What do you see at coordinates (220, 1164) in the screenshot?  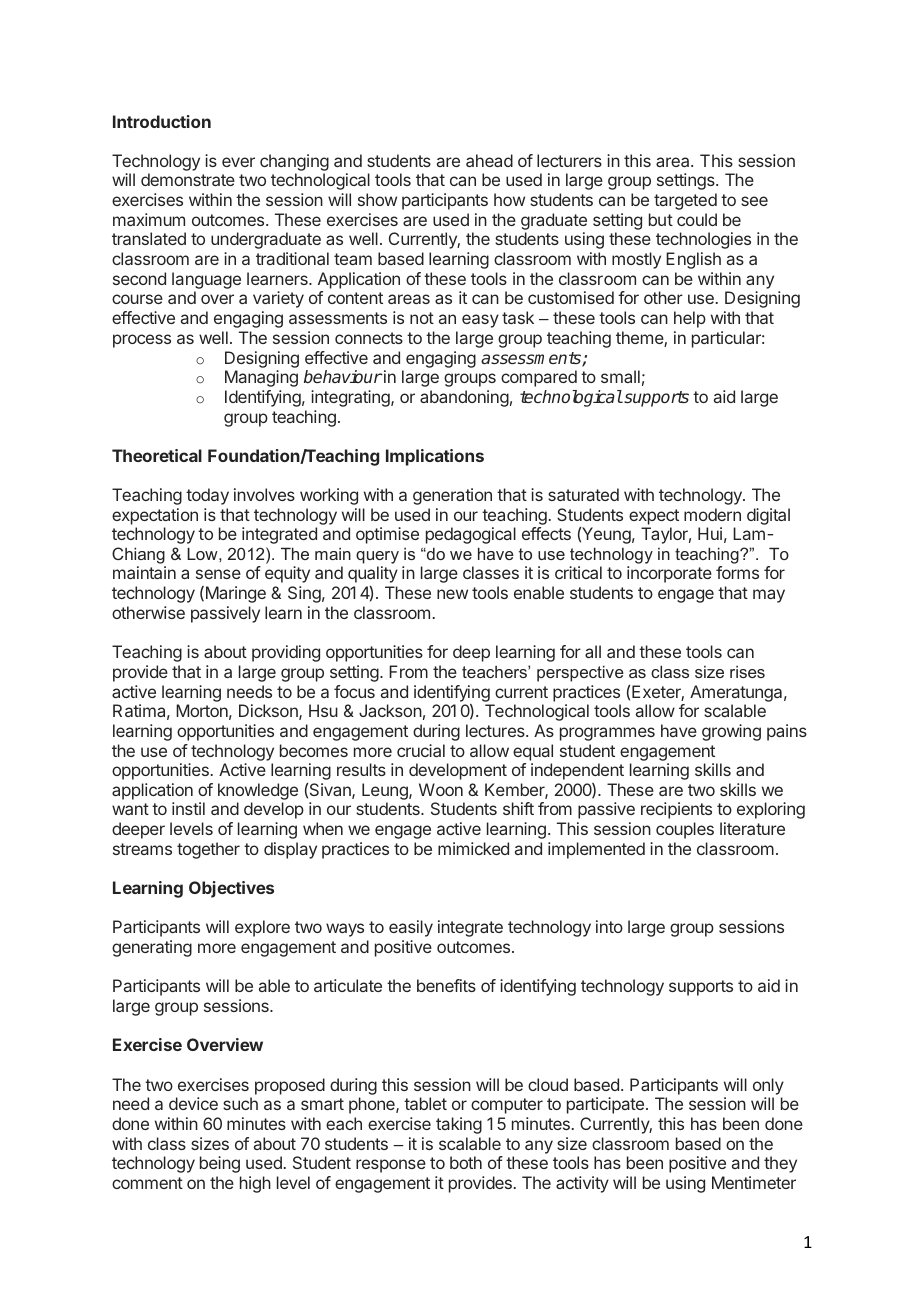 I see `being` at bounding box center [220, 1164].
